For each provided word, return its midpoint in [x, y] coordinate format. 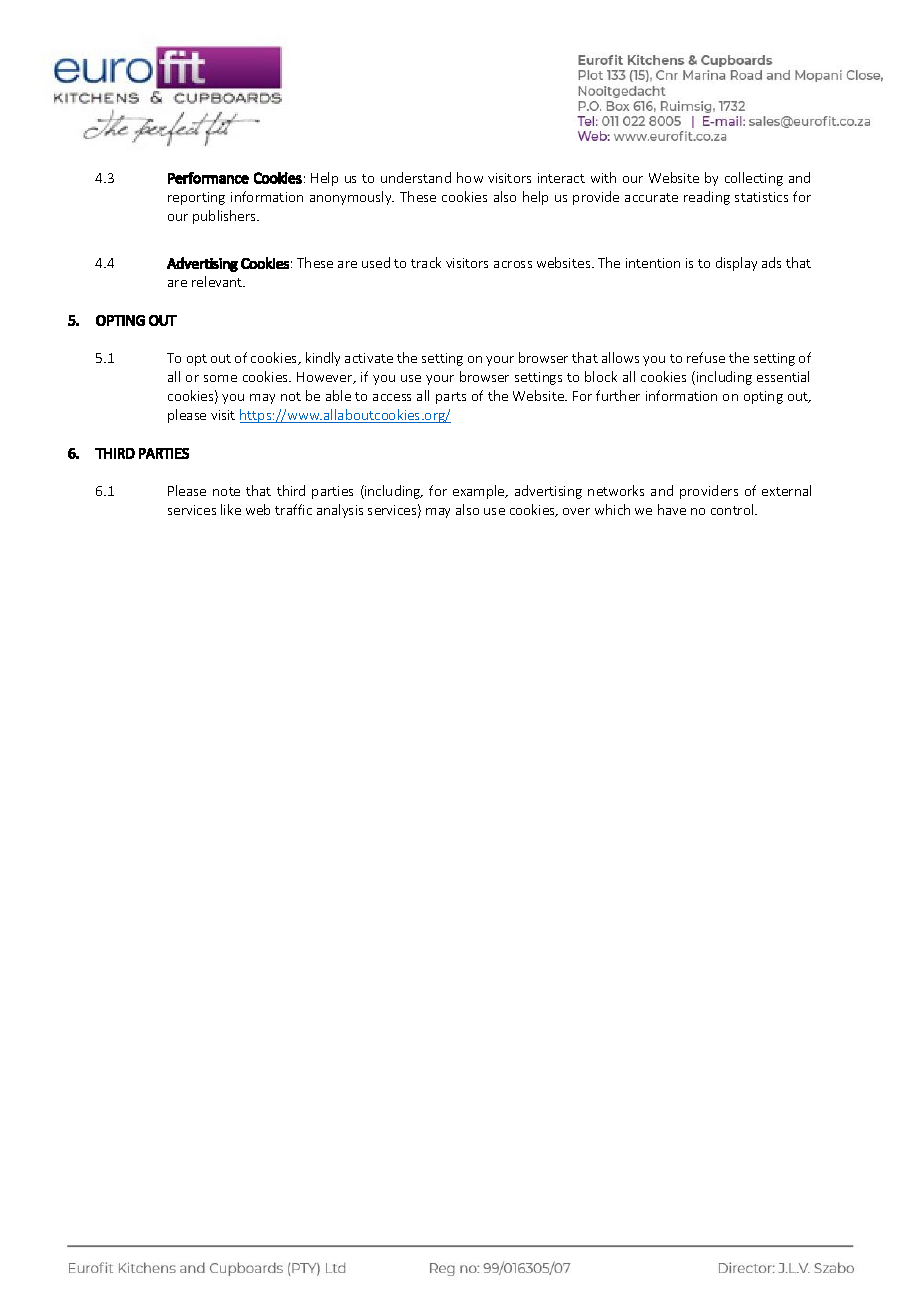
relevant [218, 281]
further [618, 395]
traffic [293, 509]
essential [783, 376]
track [426, 262]
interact [561, 178]
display [736, 264]
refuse [706, 357]
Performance [208, 178]
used [376, 262]
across [513, 264]
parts [451, 398]
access [392, 397]
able [338, 395]
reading [707, 198]
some [220, 378]
